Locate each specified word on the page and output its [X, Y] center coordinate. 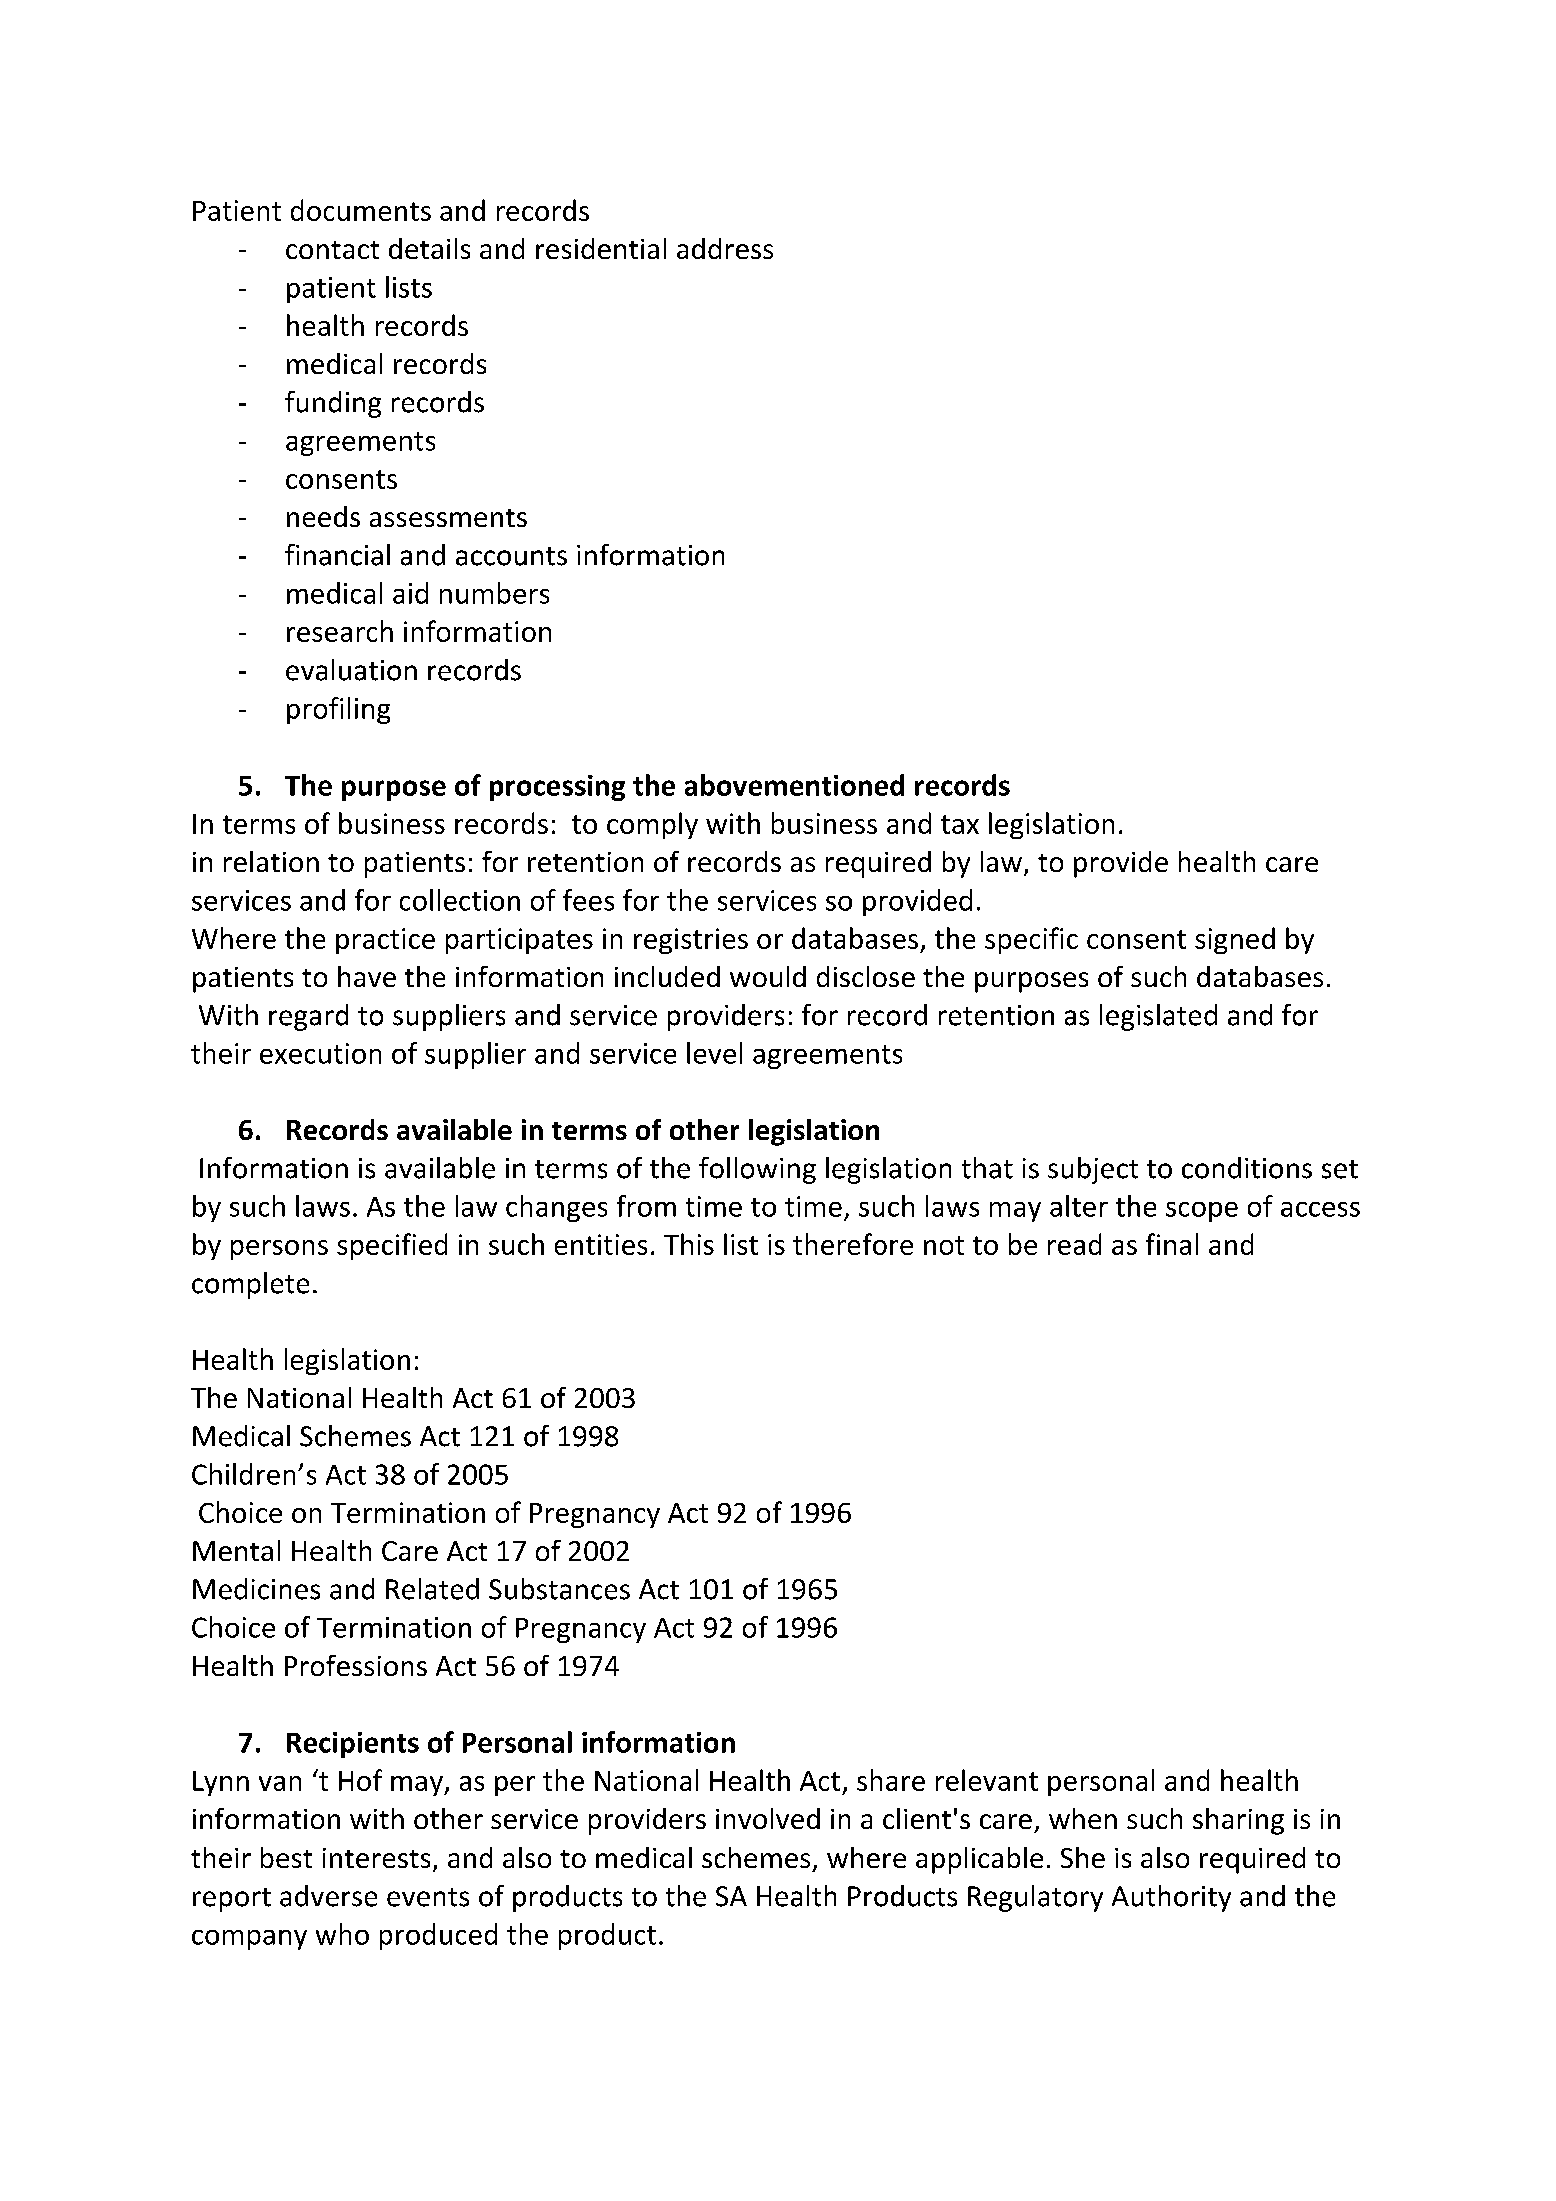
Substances [559, 1589]
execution [320, 1053]
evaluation [351, 670]
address [725, 248]
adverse [328, 1896]
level [714, 1053]
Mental [236, 1550]
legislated [1158, 1017]
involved [768, 1818]
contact [332, 250]
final [1172, 1244]
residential [601, 248]
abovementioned [794, 785]
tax [960, 824]
